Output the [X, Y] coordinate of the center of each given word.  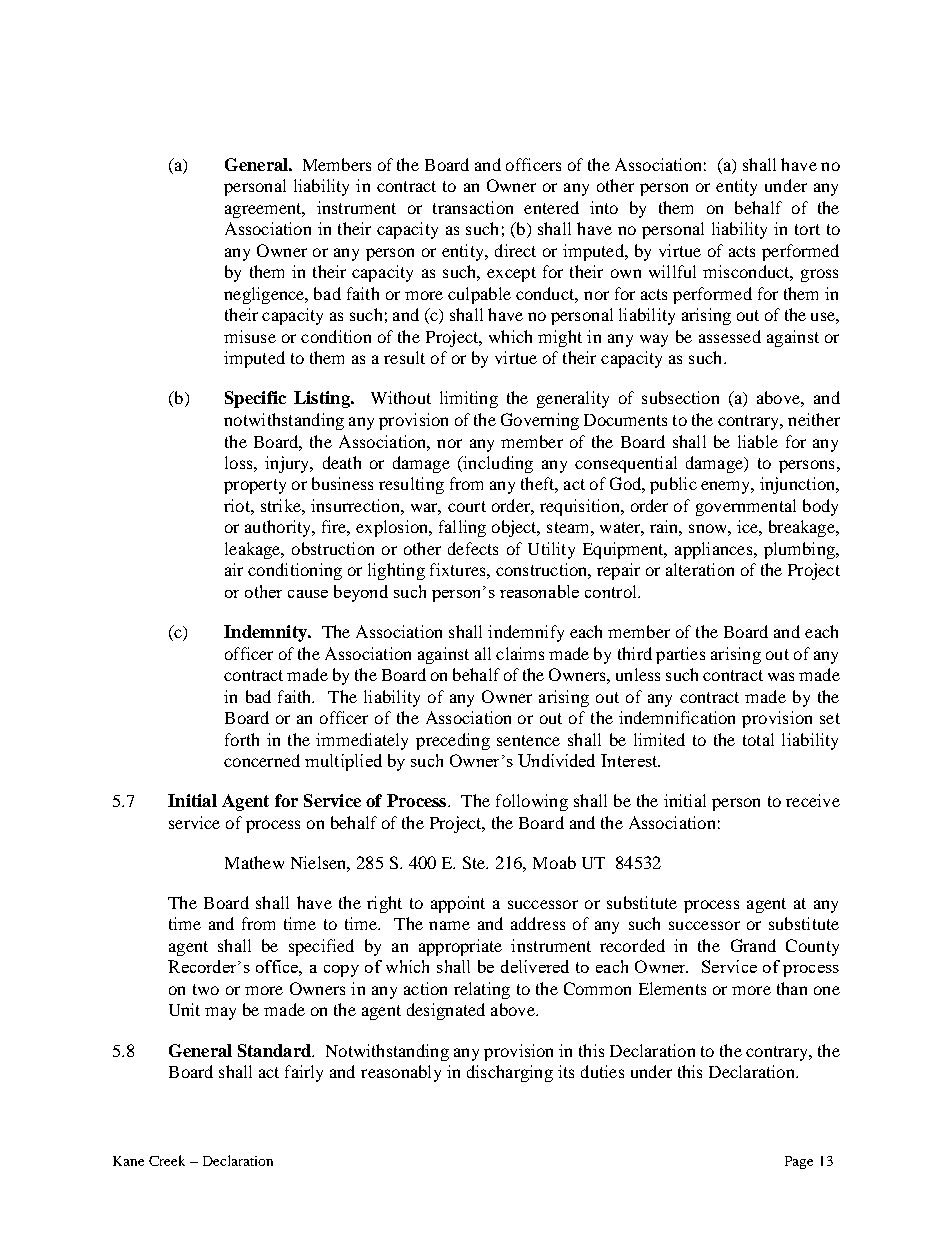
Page [799, 1162]
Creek [167, 1160]
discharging [510, 1073]
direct [515, 250]
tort [807, 229]
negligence [265, 295]
